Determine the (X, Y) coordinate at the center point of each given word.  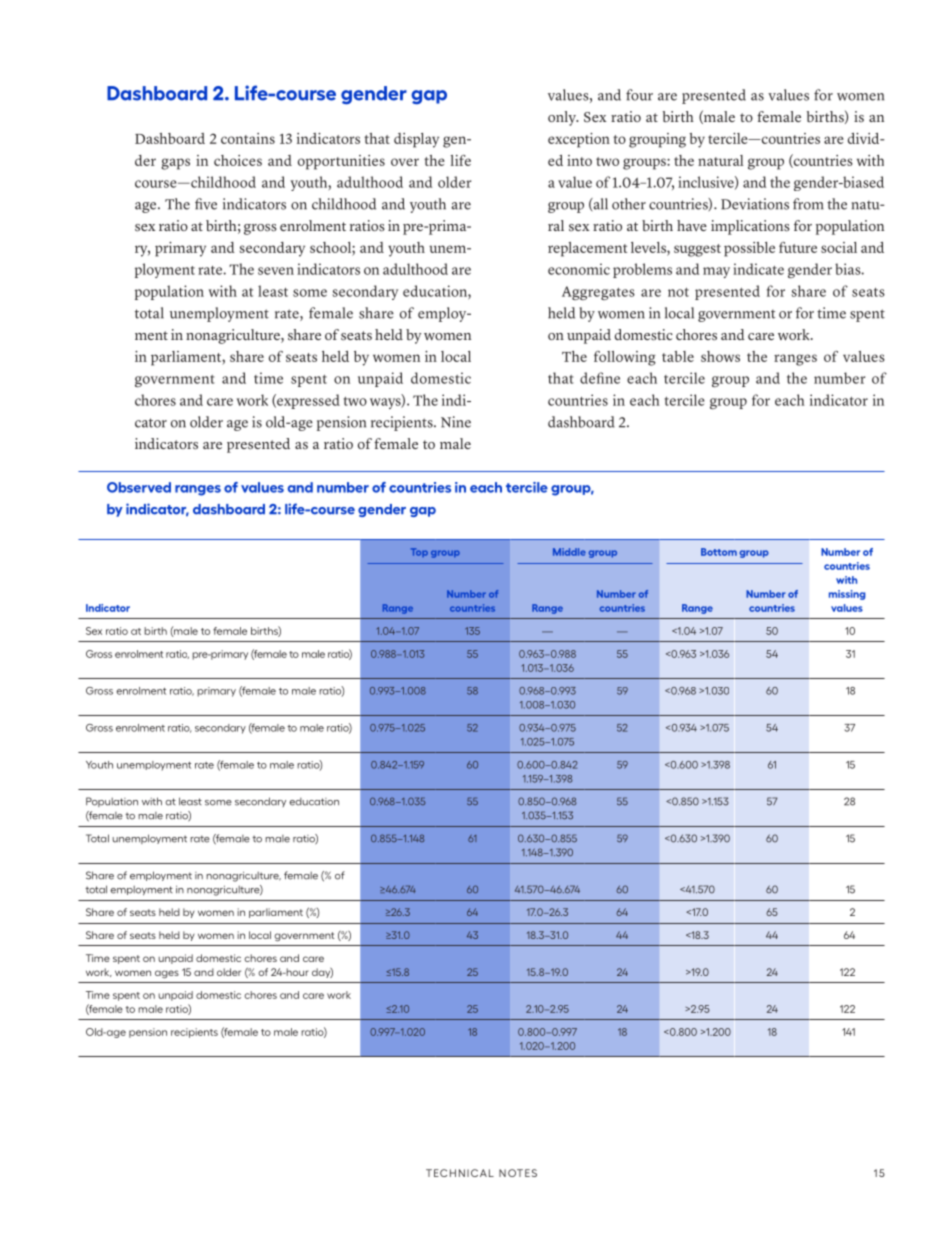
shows (720, 356)
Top (419, 552)
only (563, 118)
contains (248, 138)
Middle (569, 552)
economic (579, 269)
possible (749, 249)
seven (276, 271)
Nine (456, 422)
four (639, 95)
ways (386, 403)
